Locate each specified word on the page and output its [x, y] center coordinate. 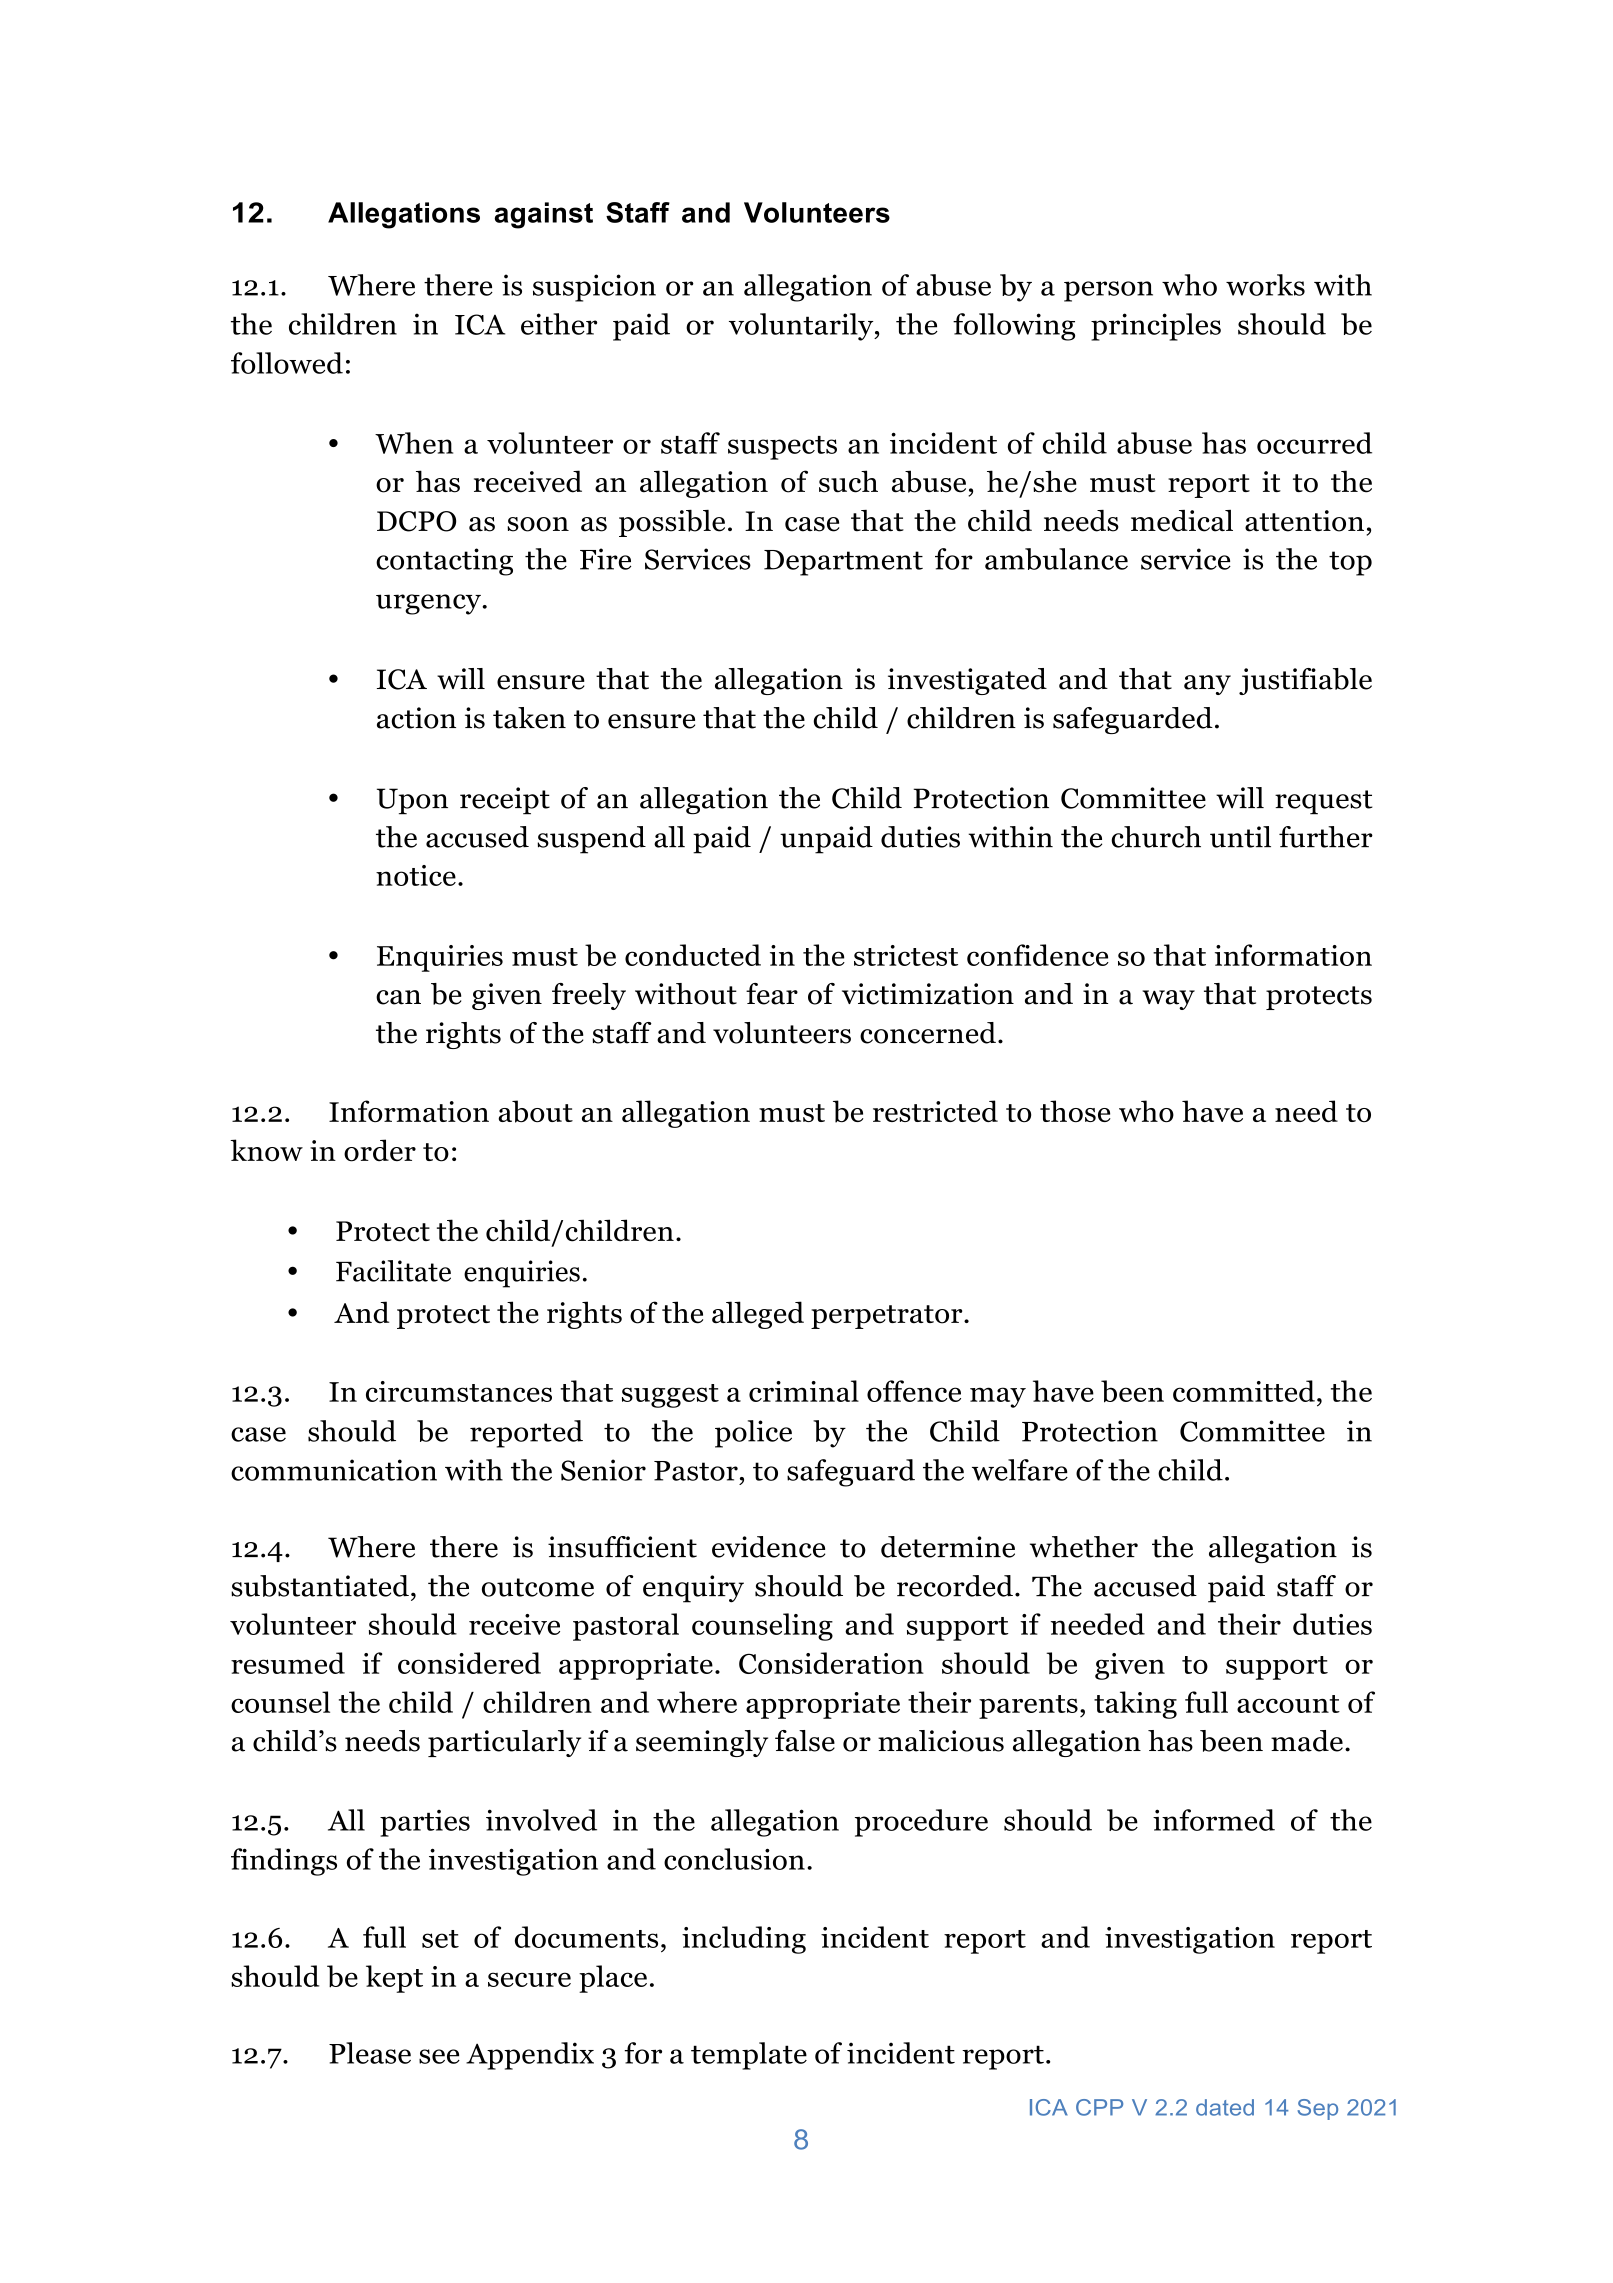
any [1207, 685]
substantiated [320, 1586]
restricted [935, 1111]
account [1288, 1704]
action [416, 718]
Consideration [831, 1663]
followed [287, 363]
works [1265, 285]
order [380, 1150]
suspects [782, 448]
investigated [967, 681]
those [1075, 1111]
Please [370, 2053]
